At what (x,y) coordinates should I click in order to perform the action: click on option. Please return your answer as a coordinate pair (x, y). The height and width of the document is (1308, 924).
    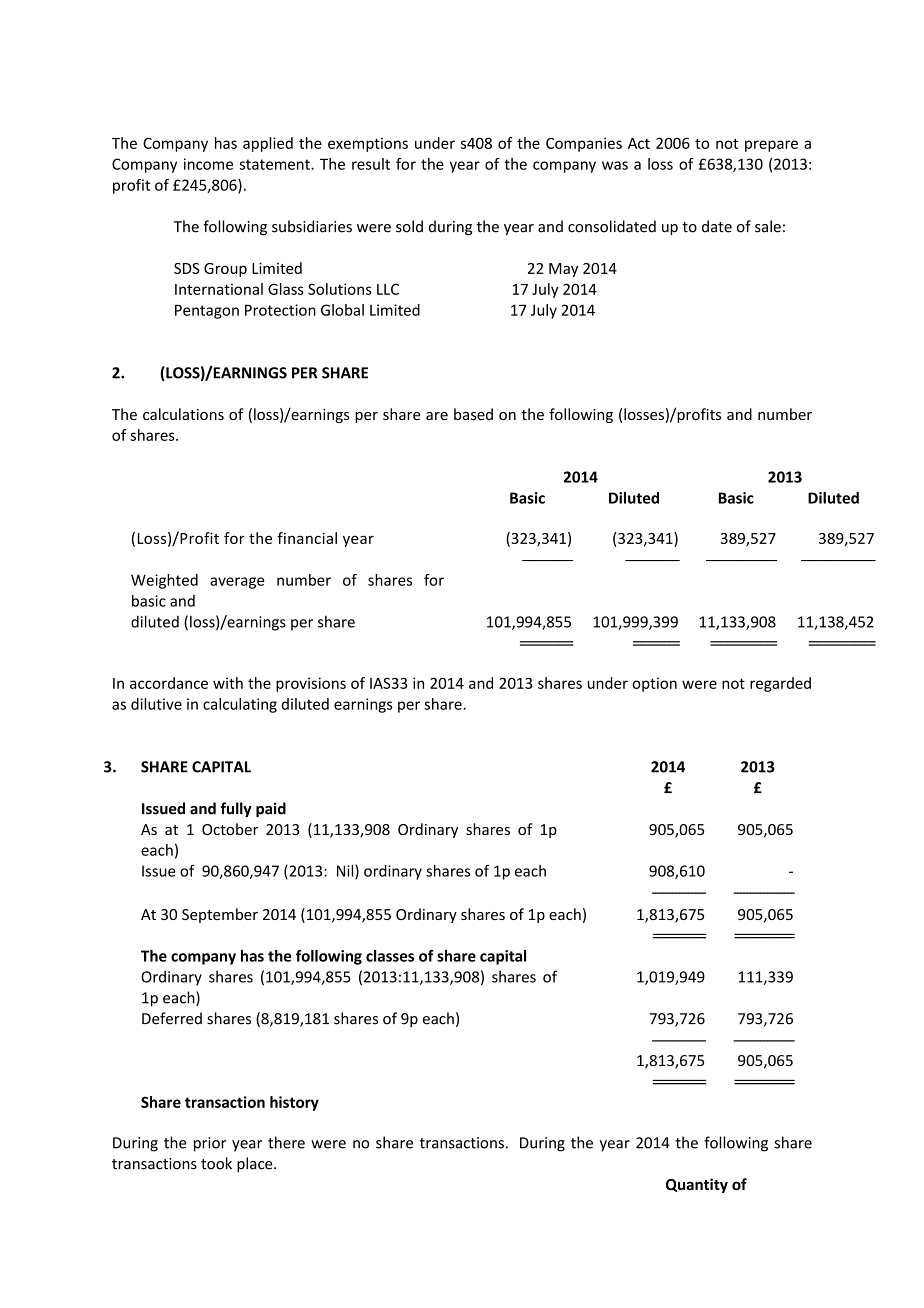
    Looking at the image, I should click on (654, 684).
